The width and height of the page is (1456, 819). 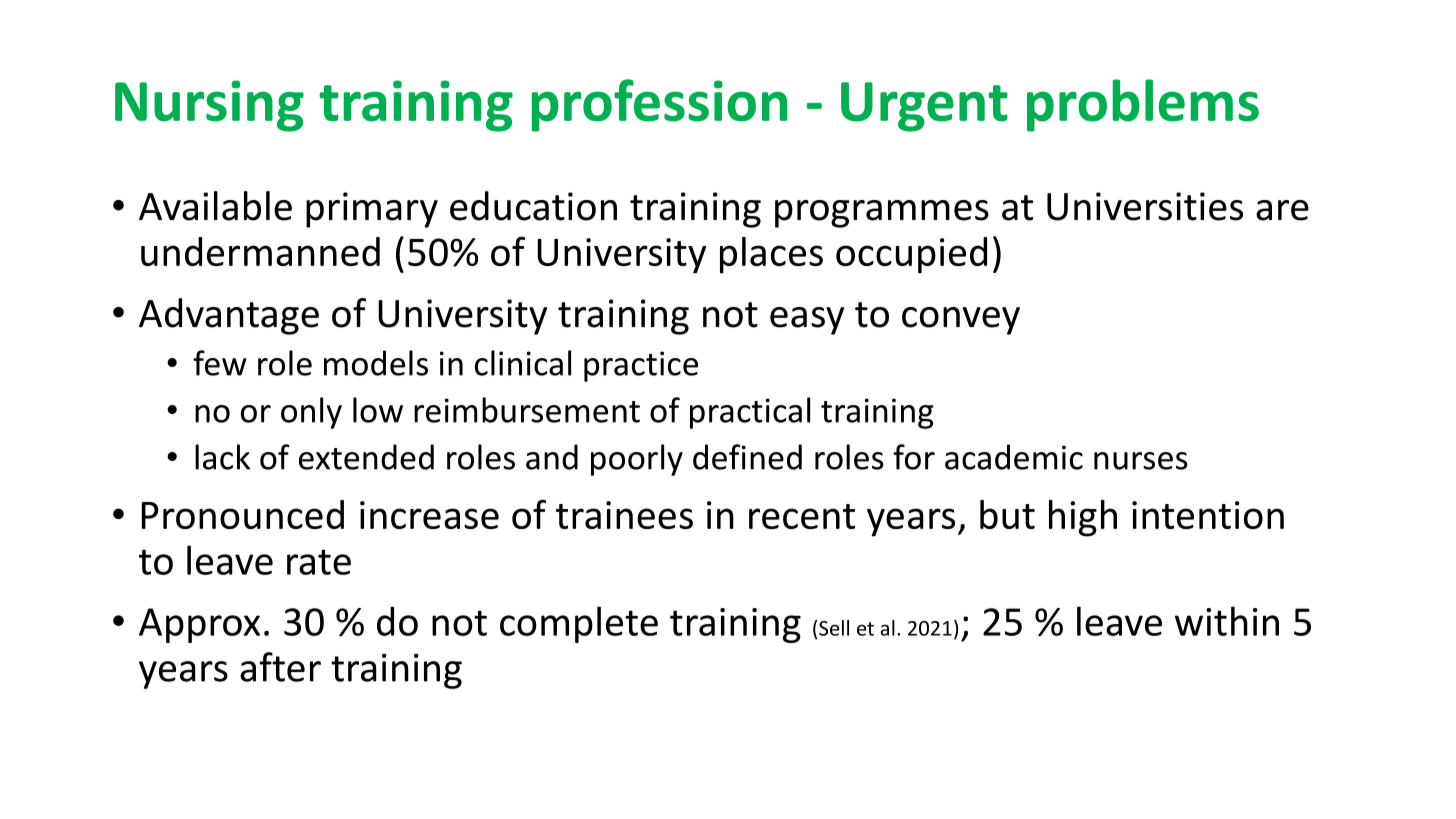 What do you see at coordinates (209, 106) in the page?
I see `Nursing` at bounding box center [209, 106].
